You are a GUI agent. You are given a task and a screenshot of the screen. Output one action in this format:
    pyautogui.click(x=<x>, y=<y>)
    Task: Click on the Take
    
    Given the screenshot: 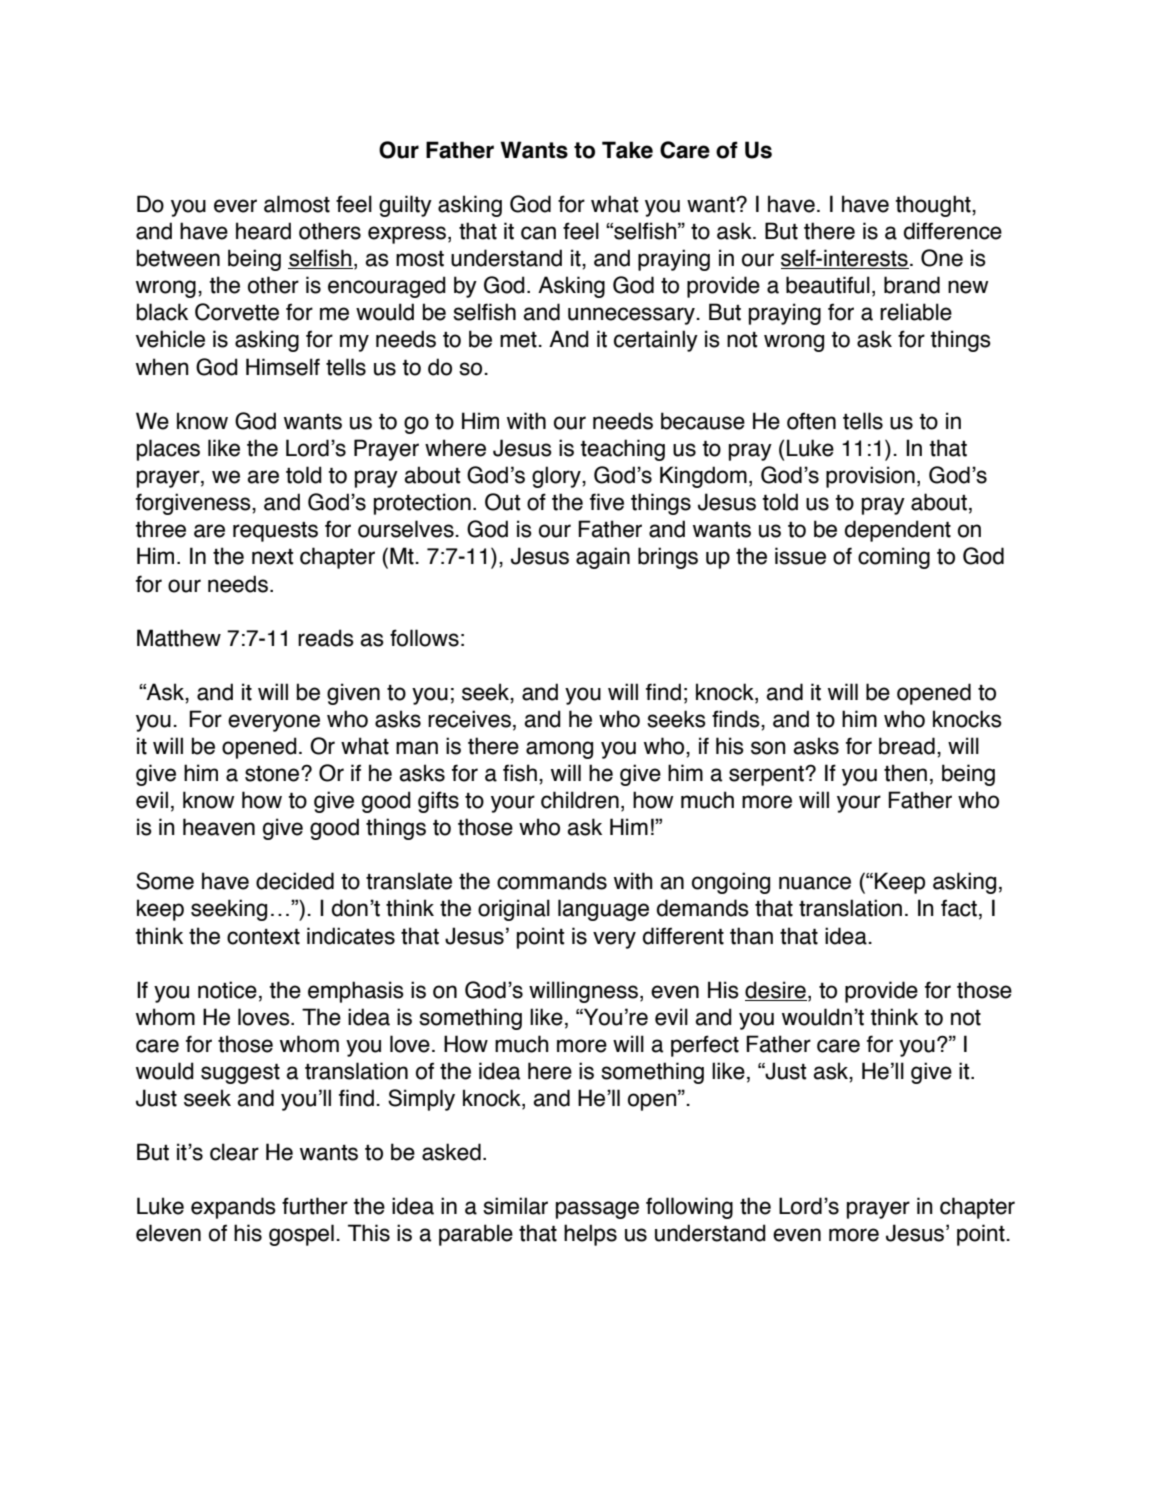 What is the action you would take?
    pyautogui.click(x=627, y=150)
